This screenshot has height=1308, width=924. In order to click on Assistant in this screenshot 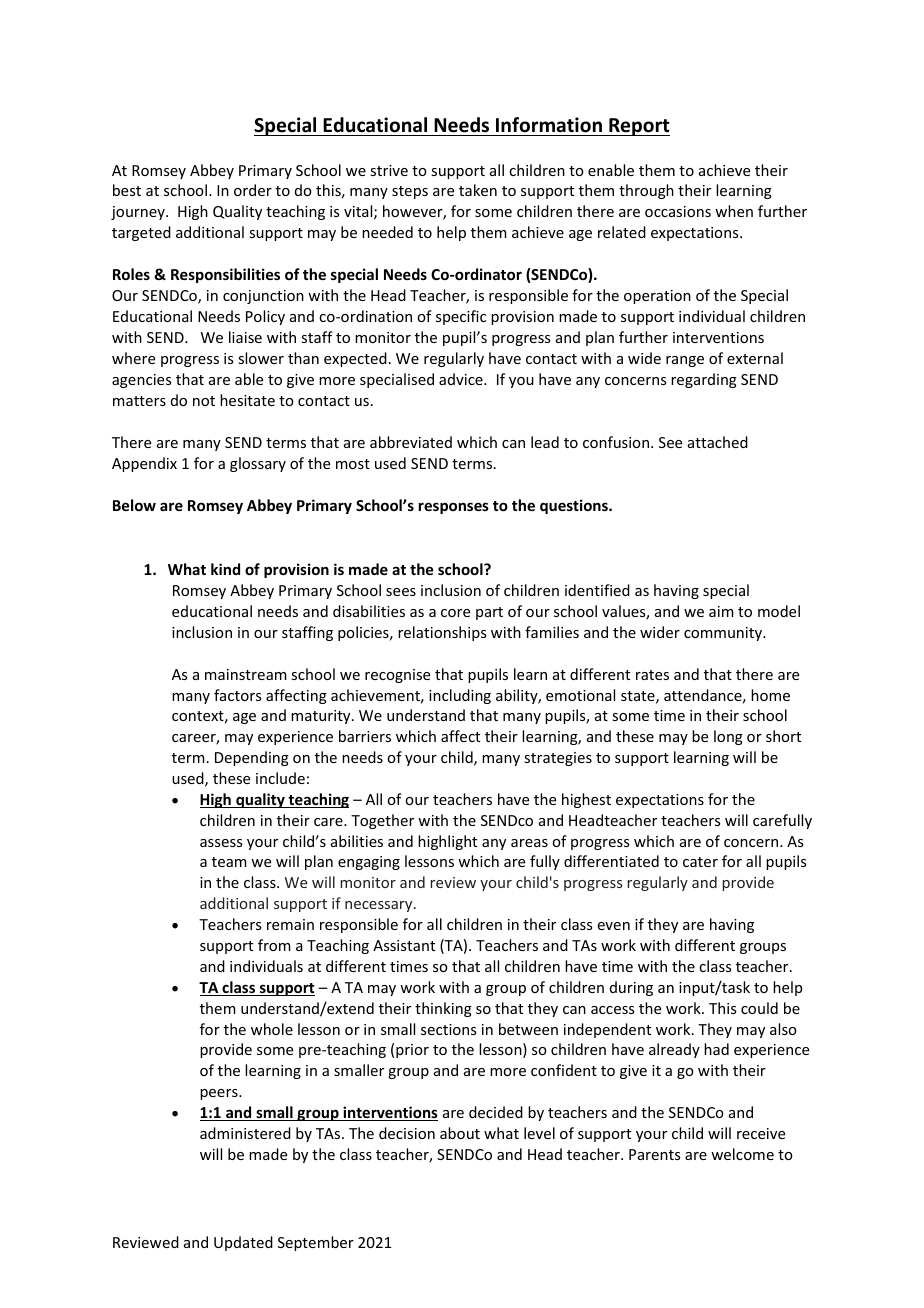, I will do `click(404, 945)`.
